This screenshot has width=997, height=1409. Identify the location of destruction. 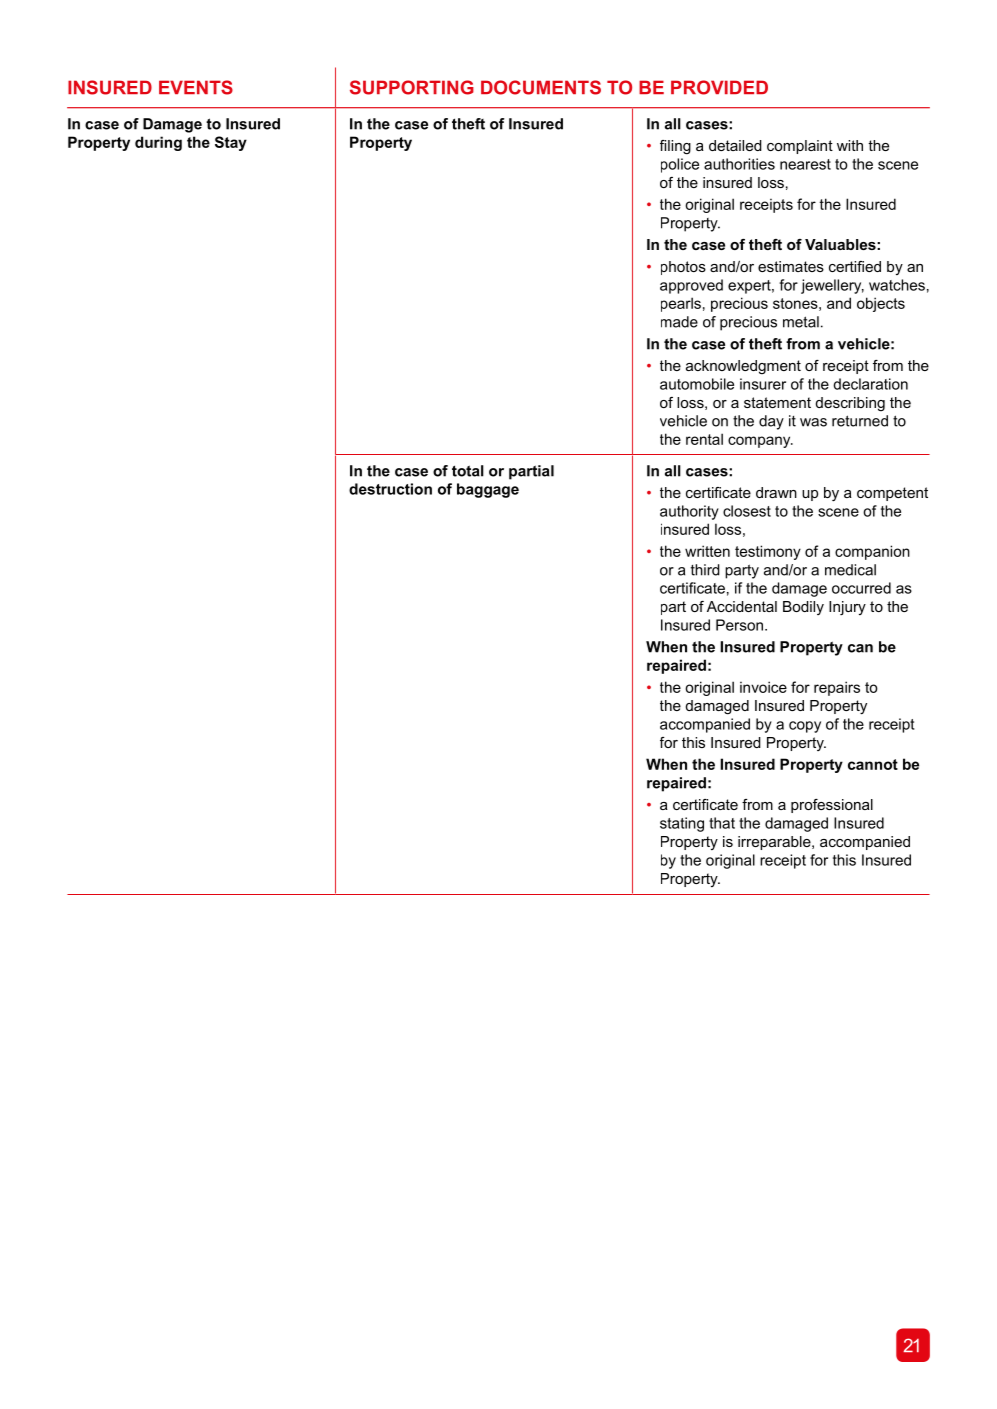
(390, 489).
